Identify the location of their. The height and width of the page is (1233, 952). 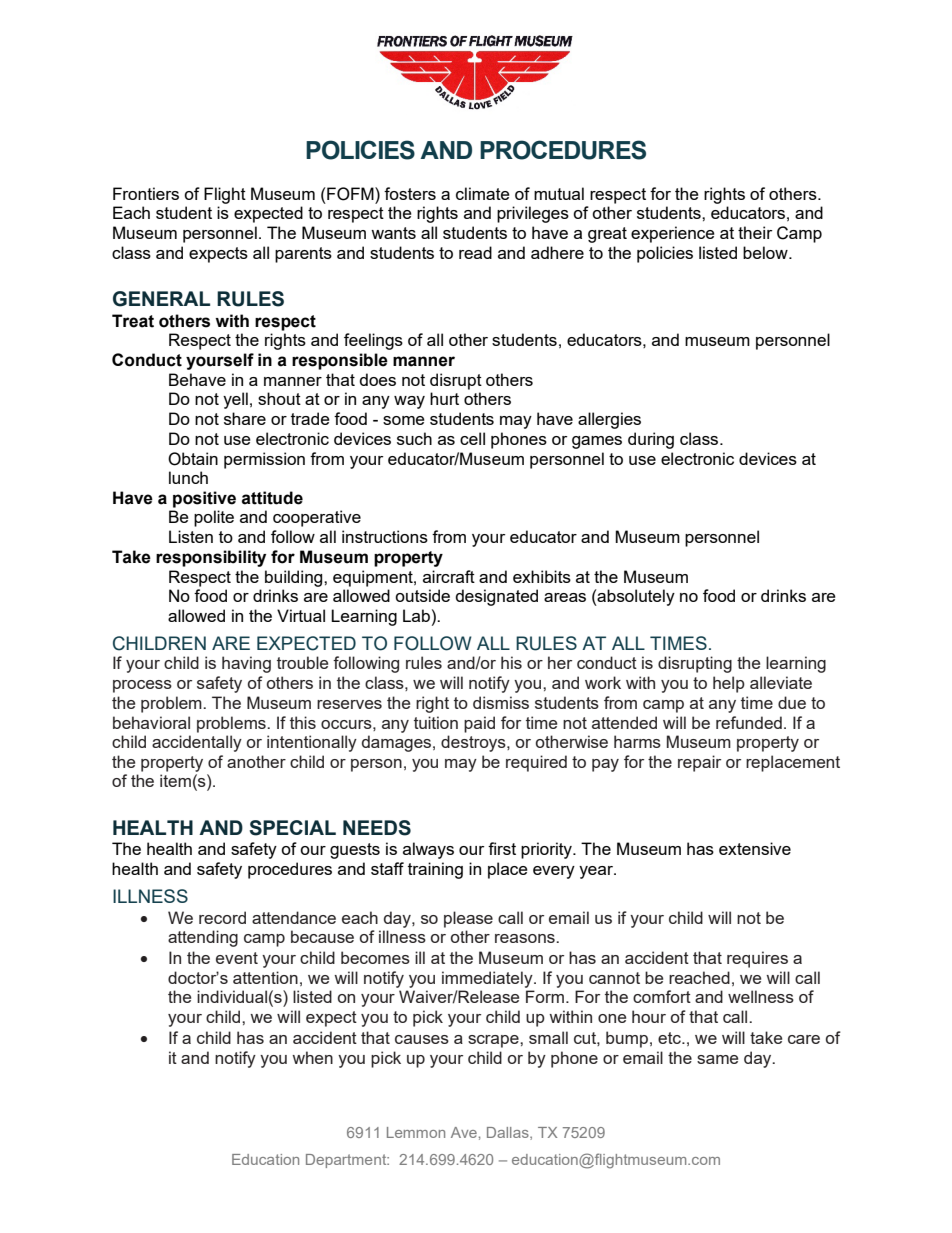
(755, 232).
